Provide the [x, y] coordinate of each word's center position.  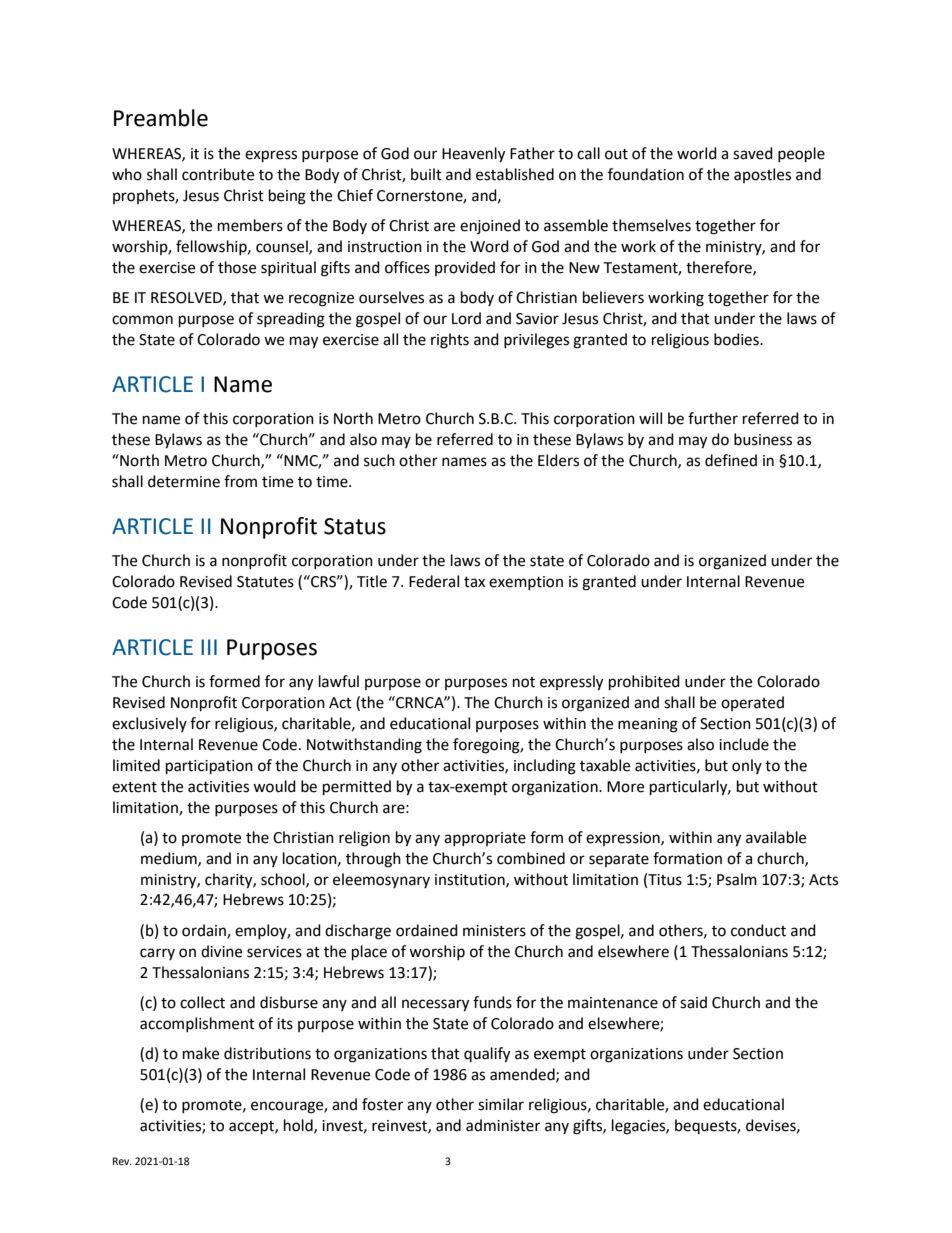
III [209, 647]
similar [501, 1104]
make [201, 1053]
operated [752, 703]
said [693, 1002]
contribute [218, 174]
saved [753, 153]
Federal [434, 581]
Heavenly [473, 155]
